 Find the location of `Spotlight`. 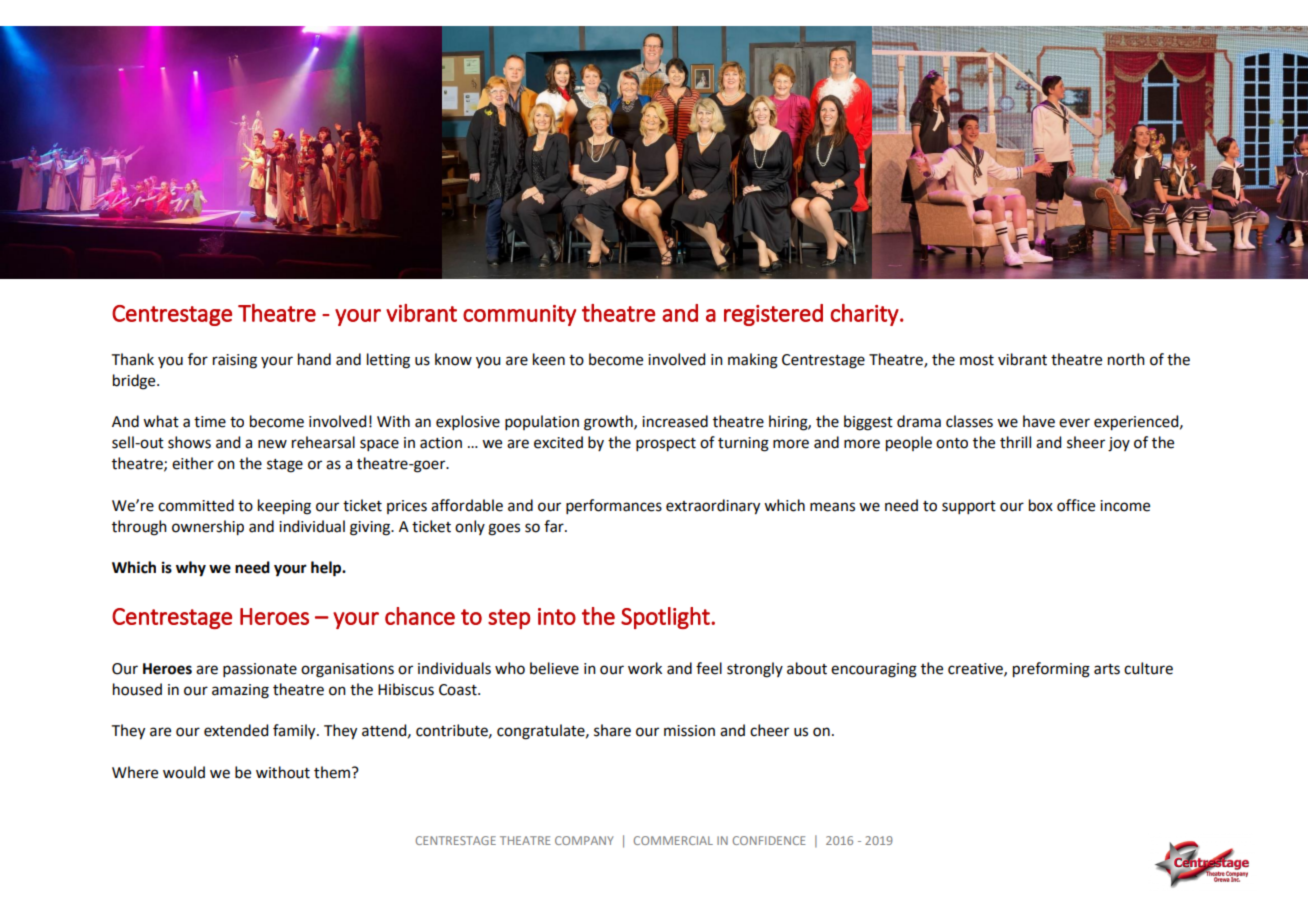

Spotlight is located at coordinates (666, 618).
